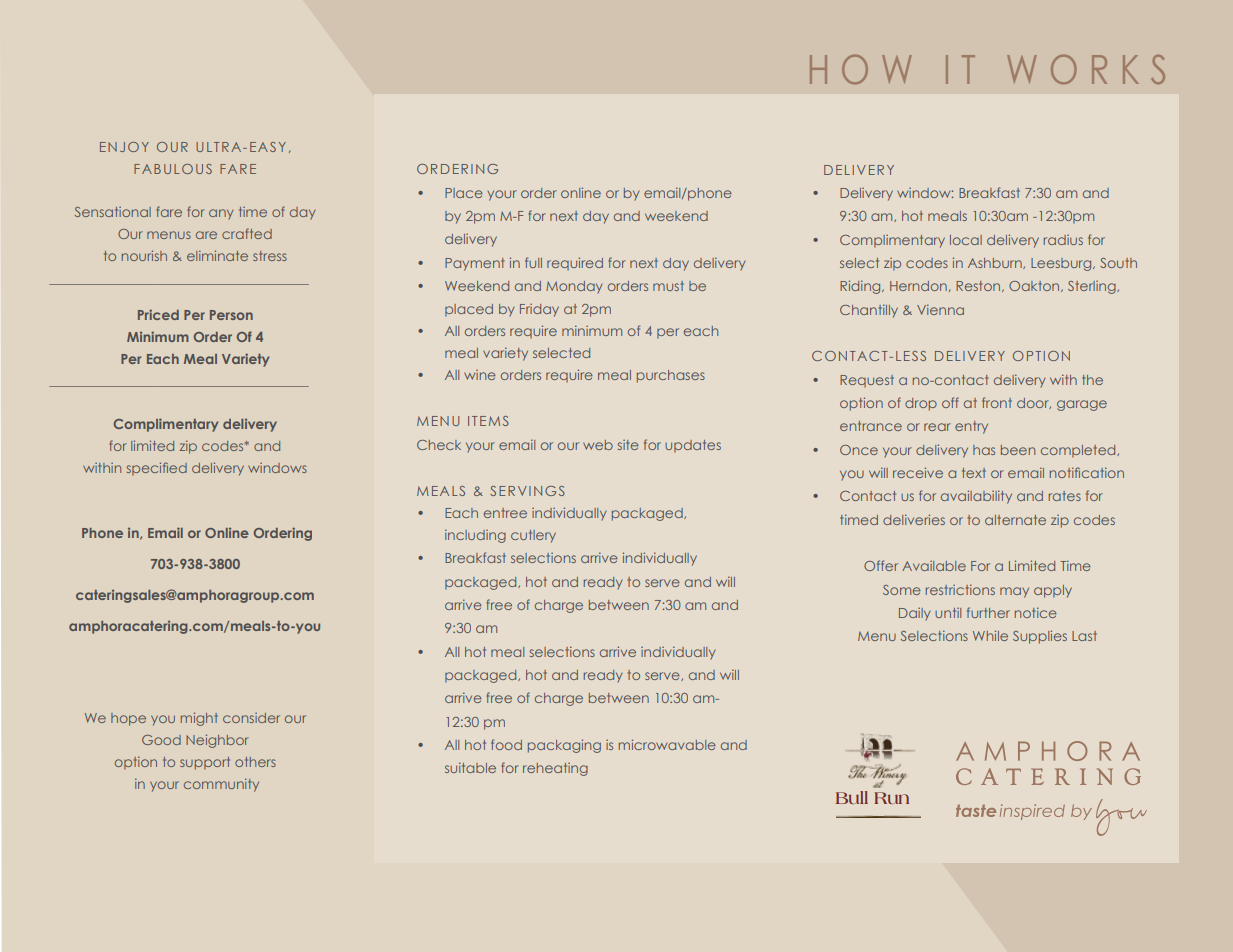  Describe the element at coordinates (1086, 69) in the screenshot. I see `WORKS` at that location.
